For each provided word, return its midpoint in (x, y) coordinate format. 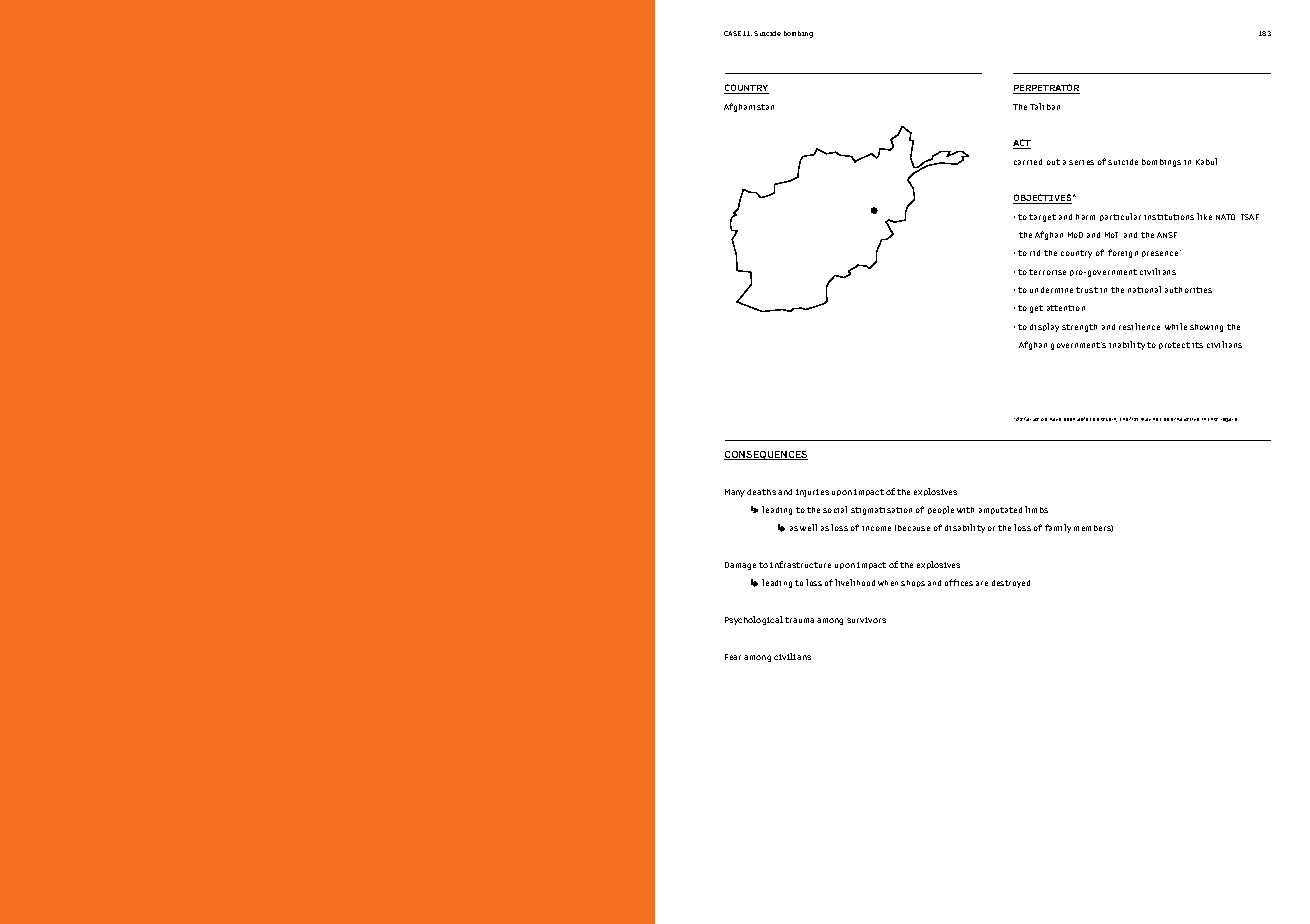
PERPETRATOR (1046, 89)
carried (1028, 162)
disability (965, 528)
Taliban (1045, 106)
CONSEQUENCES (766, 455)
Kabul (1206, 161)
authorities (1188, 290)
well (808, 527)
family (1058, 528)
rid (1035, 253)
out (1053, 162)
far (1029, 419)
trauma (799, 620)
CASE (732, 33)
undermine (1051, 290)
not (1157, 419)
